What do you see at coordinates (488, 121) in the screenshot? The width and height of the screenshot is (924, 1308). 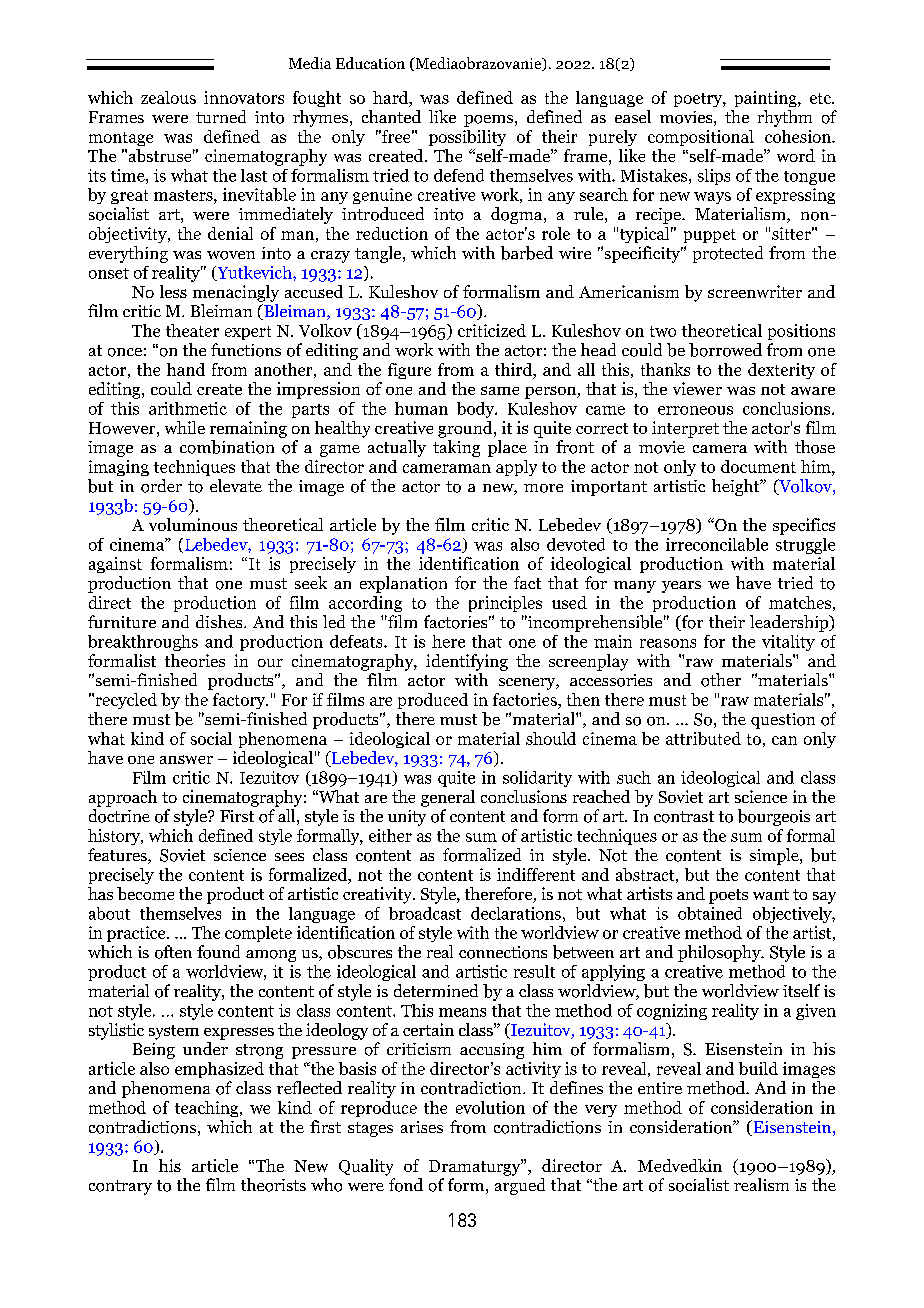 I see `poems` at bounding box center [488, 121].
